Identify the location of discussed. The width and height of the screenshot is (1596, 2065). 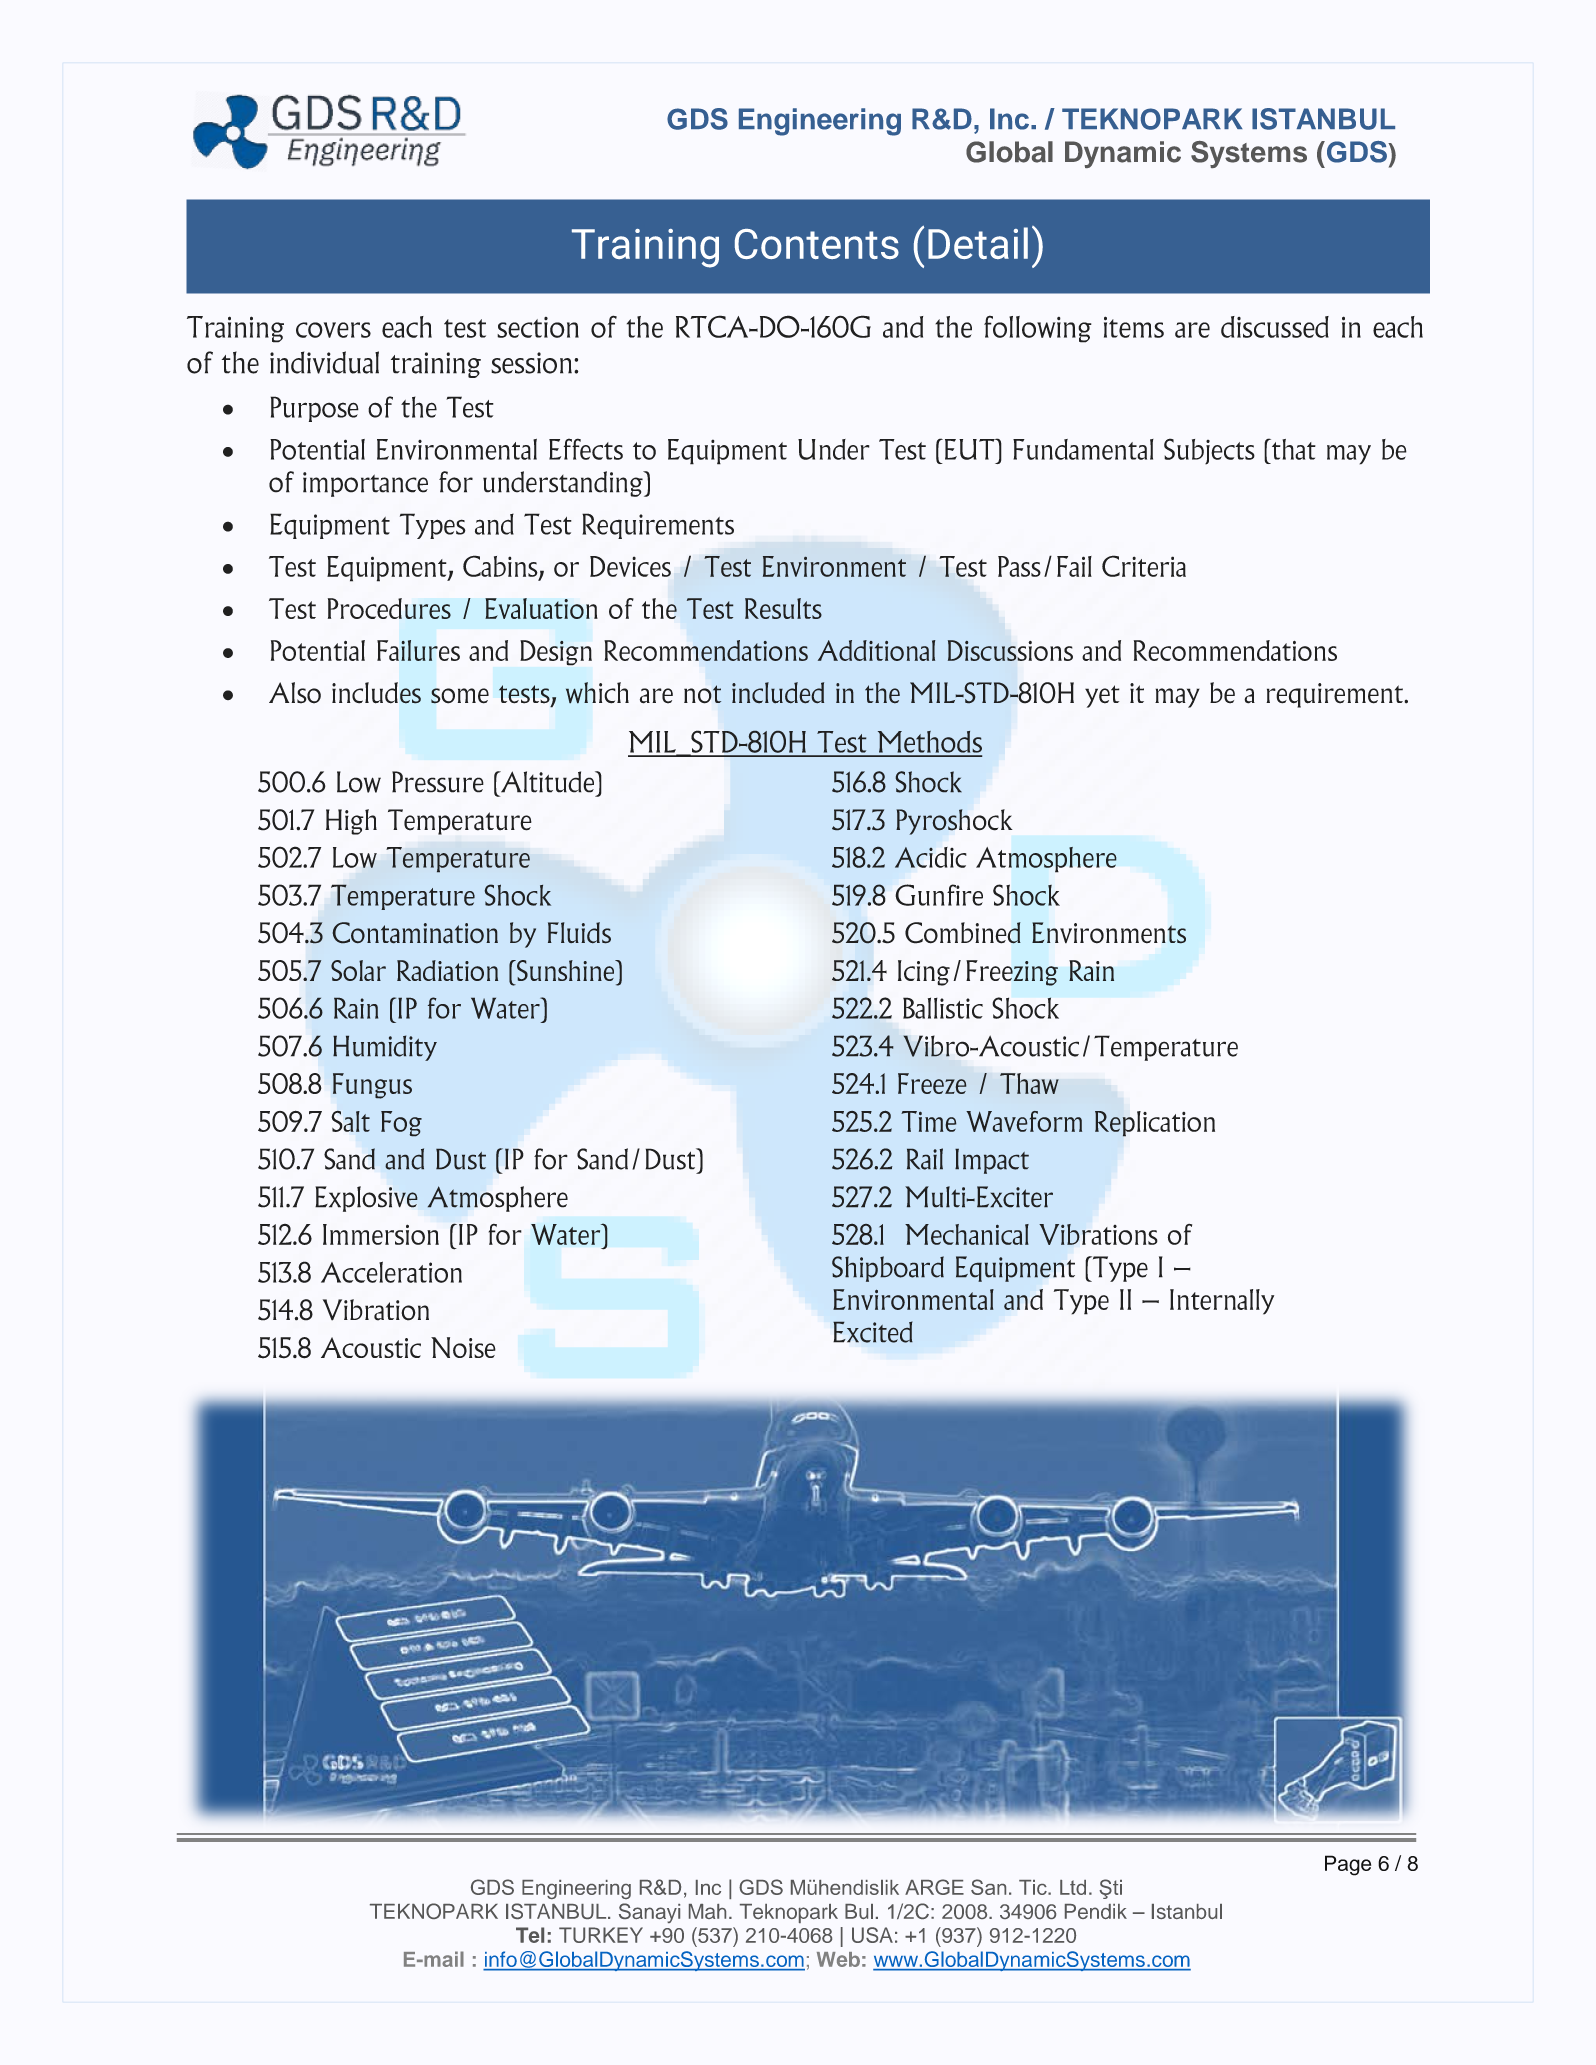
(1275, 327).
